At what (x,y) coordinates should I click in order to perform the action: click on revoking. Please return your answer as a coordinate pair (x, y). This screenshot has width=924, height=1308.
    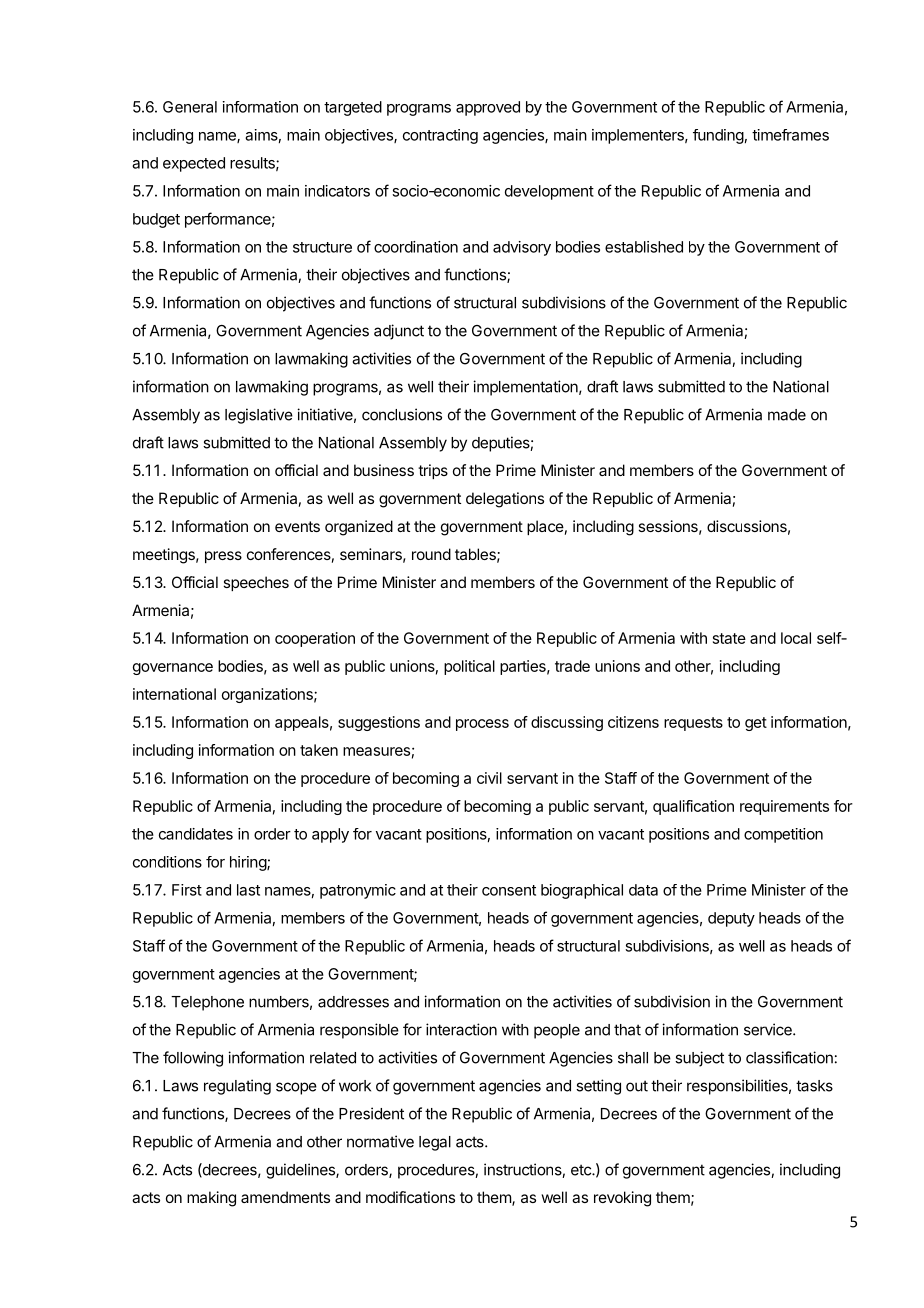
    Looking at the image, I should click on (622, 1199).
